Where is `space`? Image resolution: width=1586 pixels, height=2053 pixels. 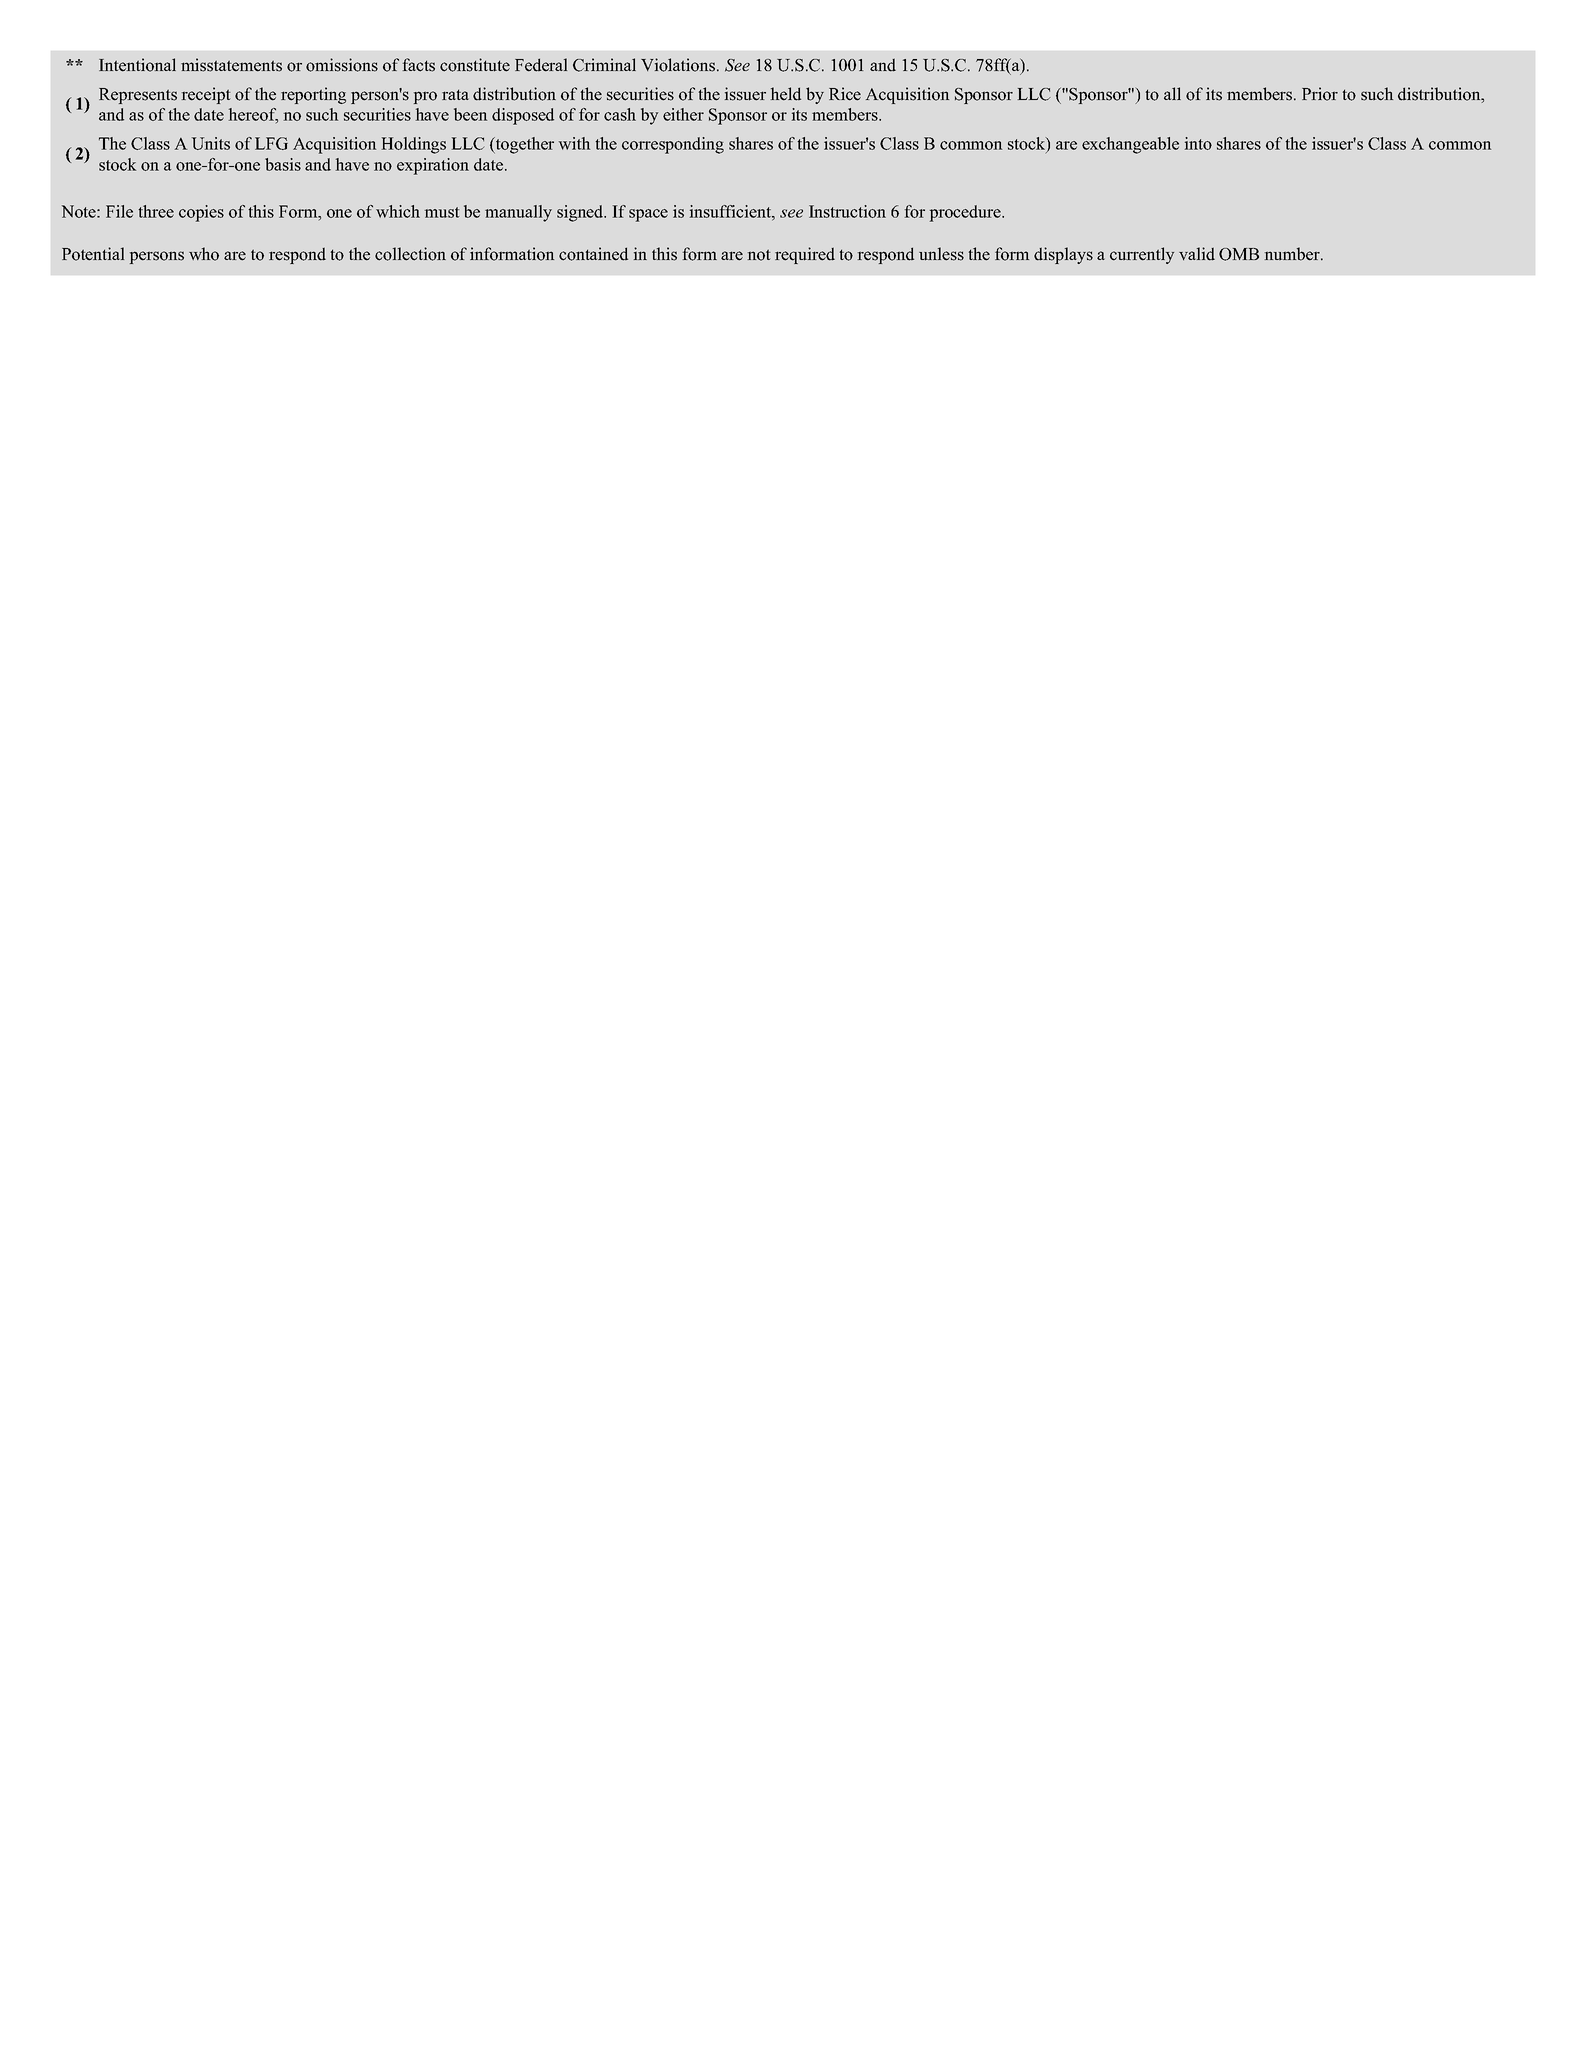
space is located at coordinates (648, 215).
